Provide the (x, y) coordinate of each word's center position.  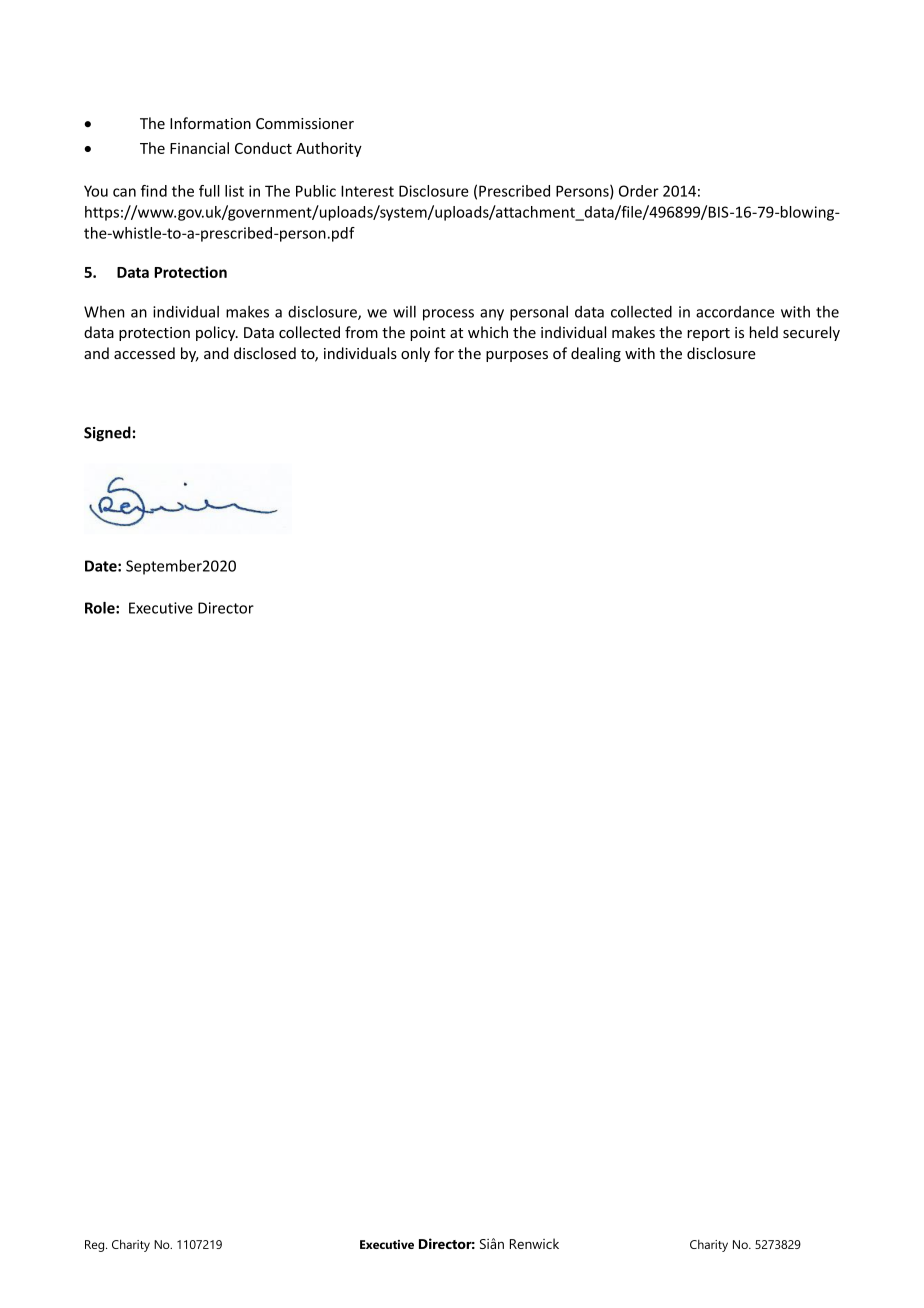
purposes (517, 356)
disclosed (265, 353)
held (764, 332)
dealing (596, 354)
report (708, 334)
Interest (367, 191)
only (415, 354)
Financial (199, 148)
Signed (107, 434)
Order (639, 191)
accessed (144, 353)
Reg (96, 1246)
